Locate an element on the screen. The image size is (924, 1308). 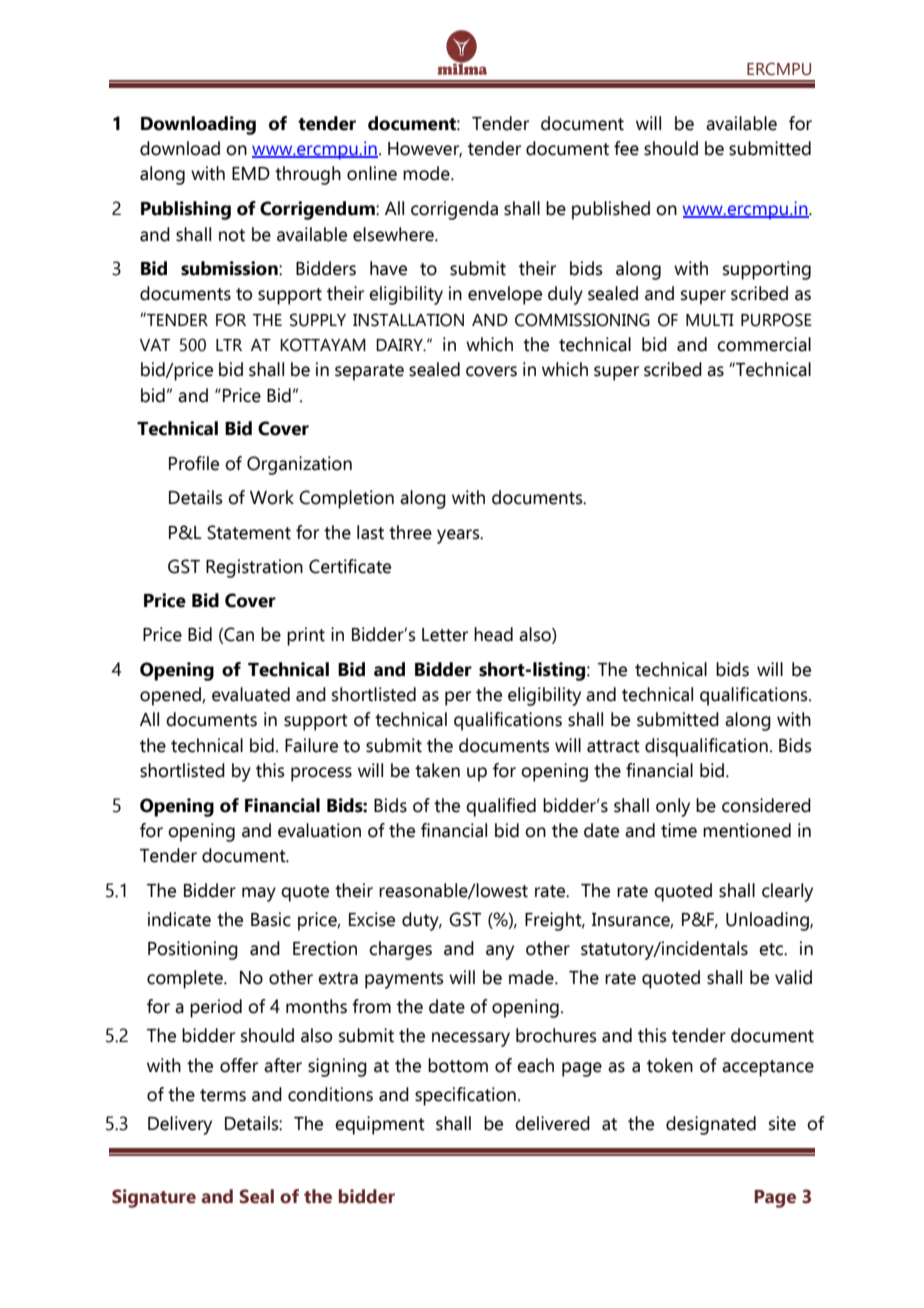
evaluated is located at coordinates (251, 694).
